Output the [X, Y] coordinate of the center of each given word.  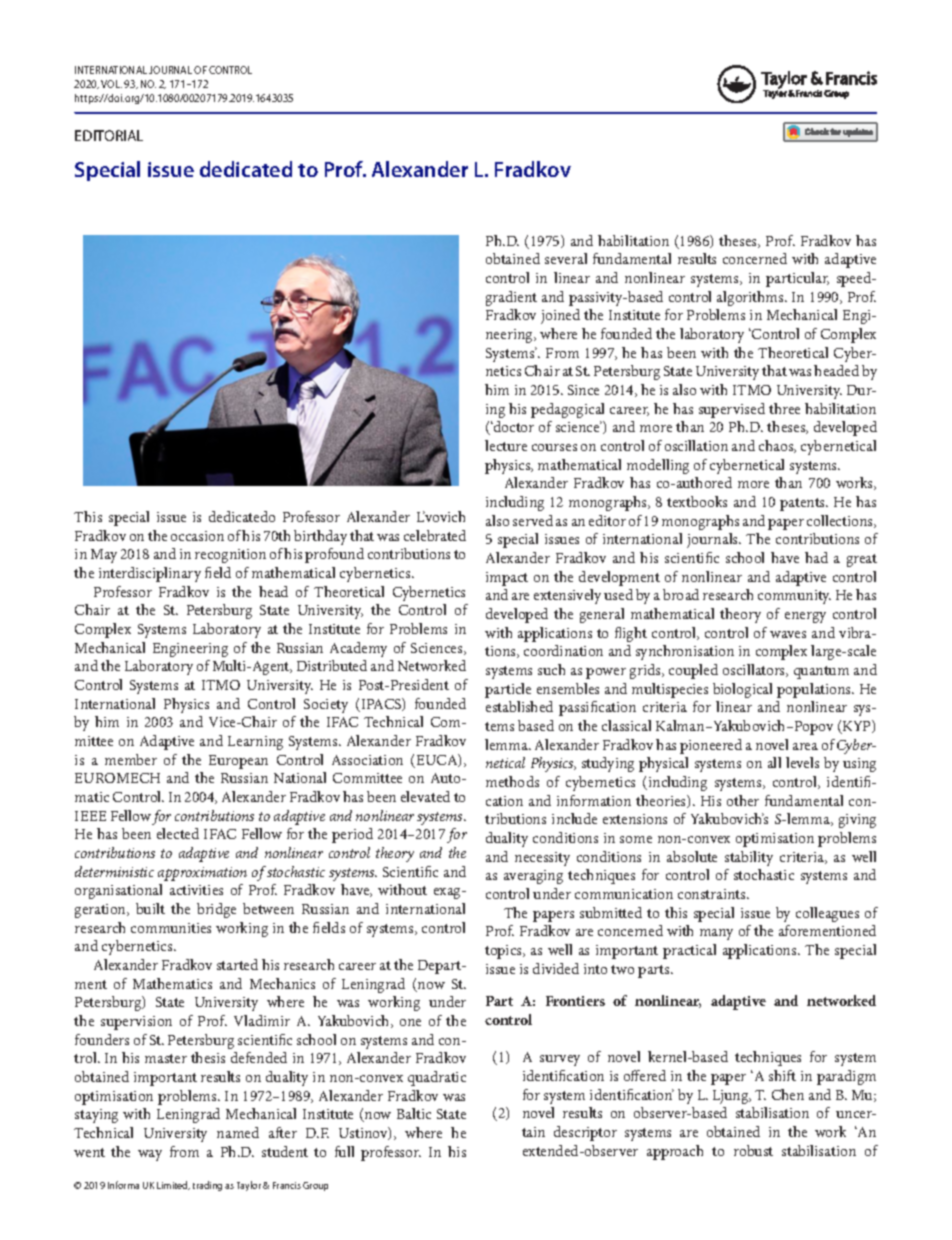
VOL [111, 84]
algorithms [751, 298]
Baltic [414, 1113]
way [150, 1155]
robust [753, 1150]
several [566, 258]
